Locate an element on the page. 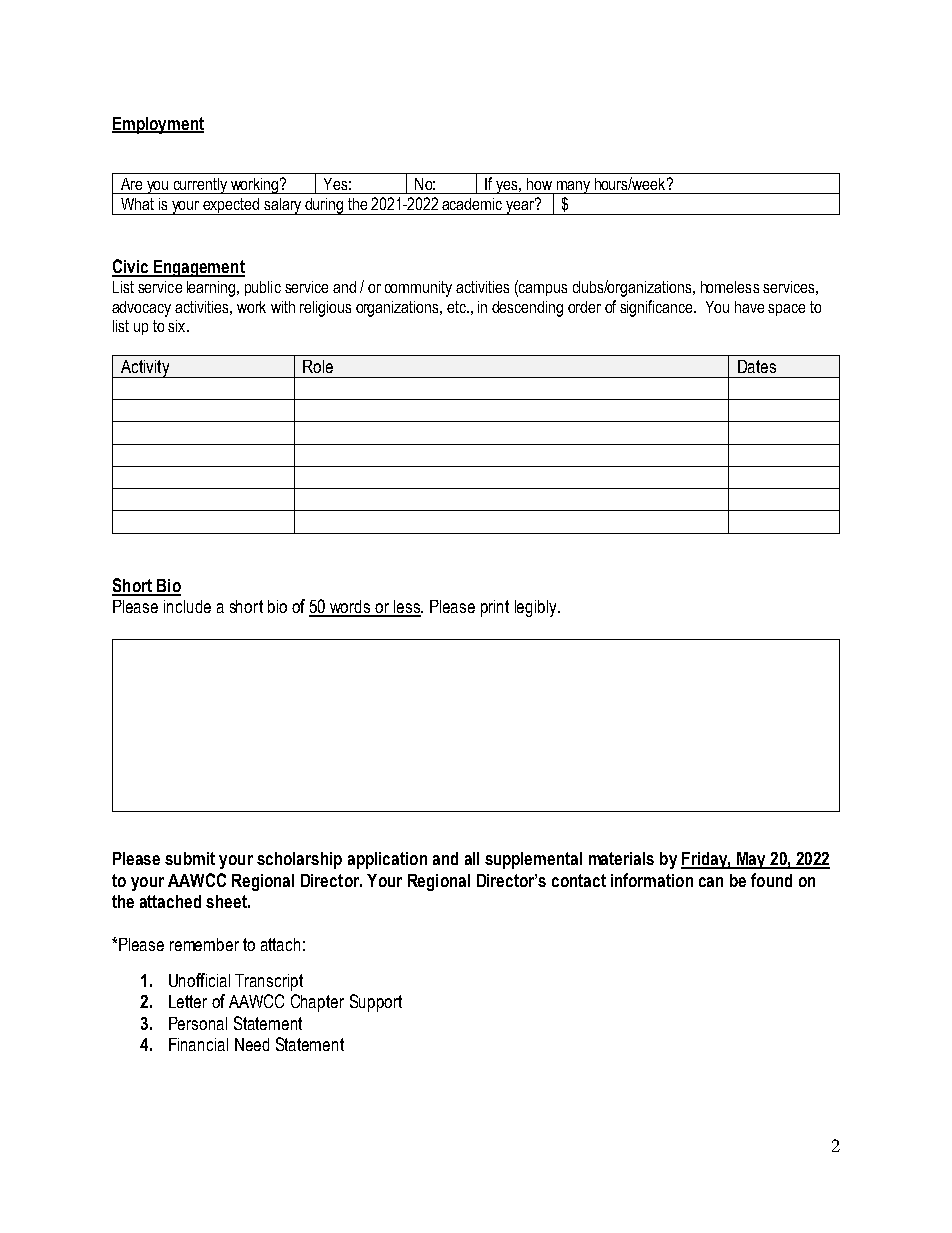  include is located at coordinates (187, 606).
